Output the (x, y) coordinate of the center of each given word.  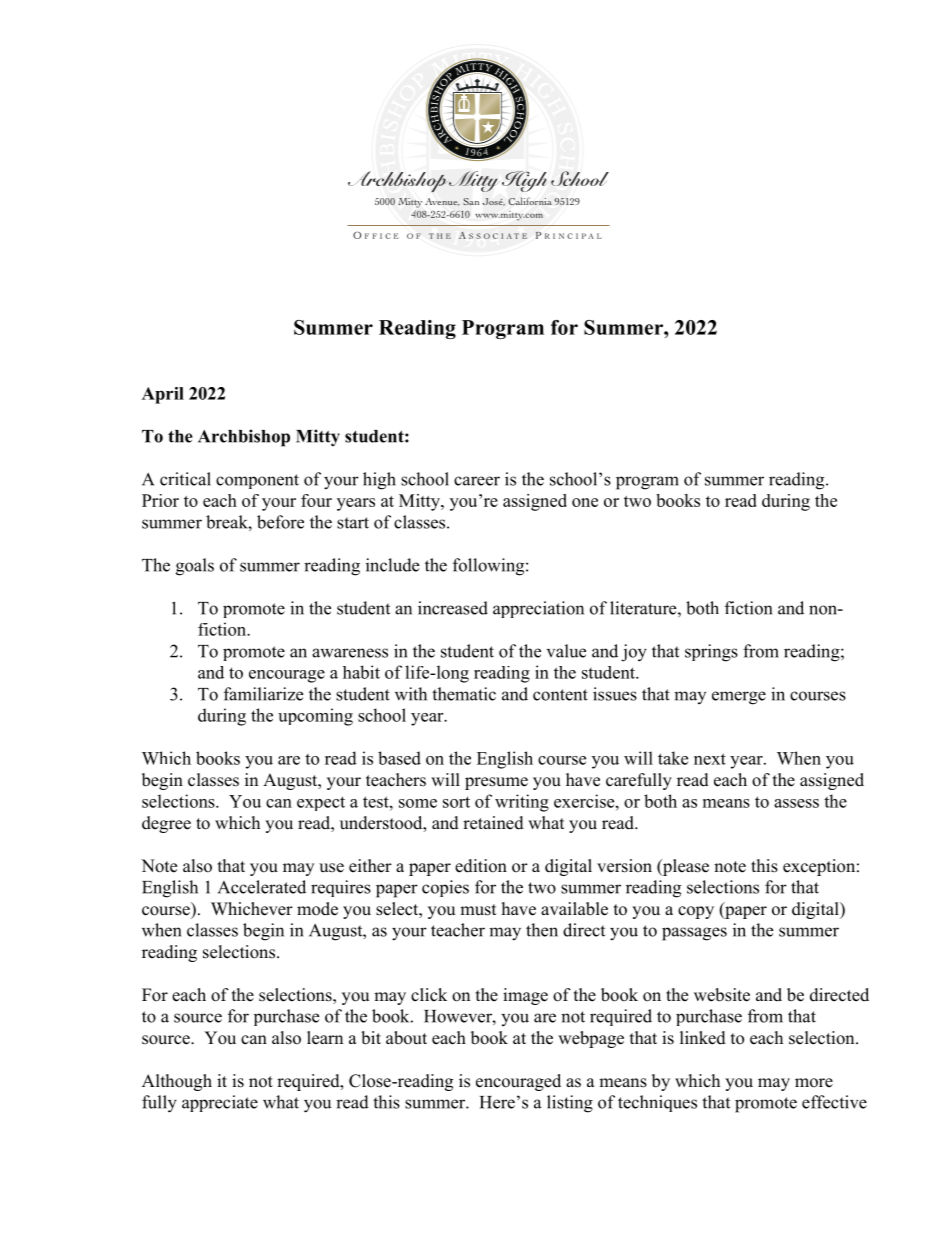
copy (696, 912)
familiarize (263, 694)
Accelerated (262, 887)
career (477, 481)
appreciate (220, 1103)
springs (711, 653)
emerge (739, 698)
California (530, 201)
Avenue (442, 202)
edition (481, 866)
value (566, 651)
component (257, 481)
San (471, 201)
